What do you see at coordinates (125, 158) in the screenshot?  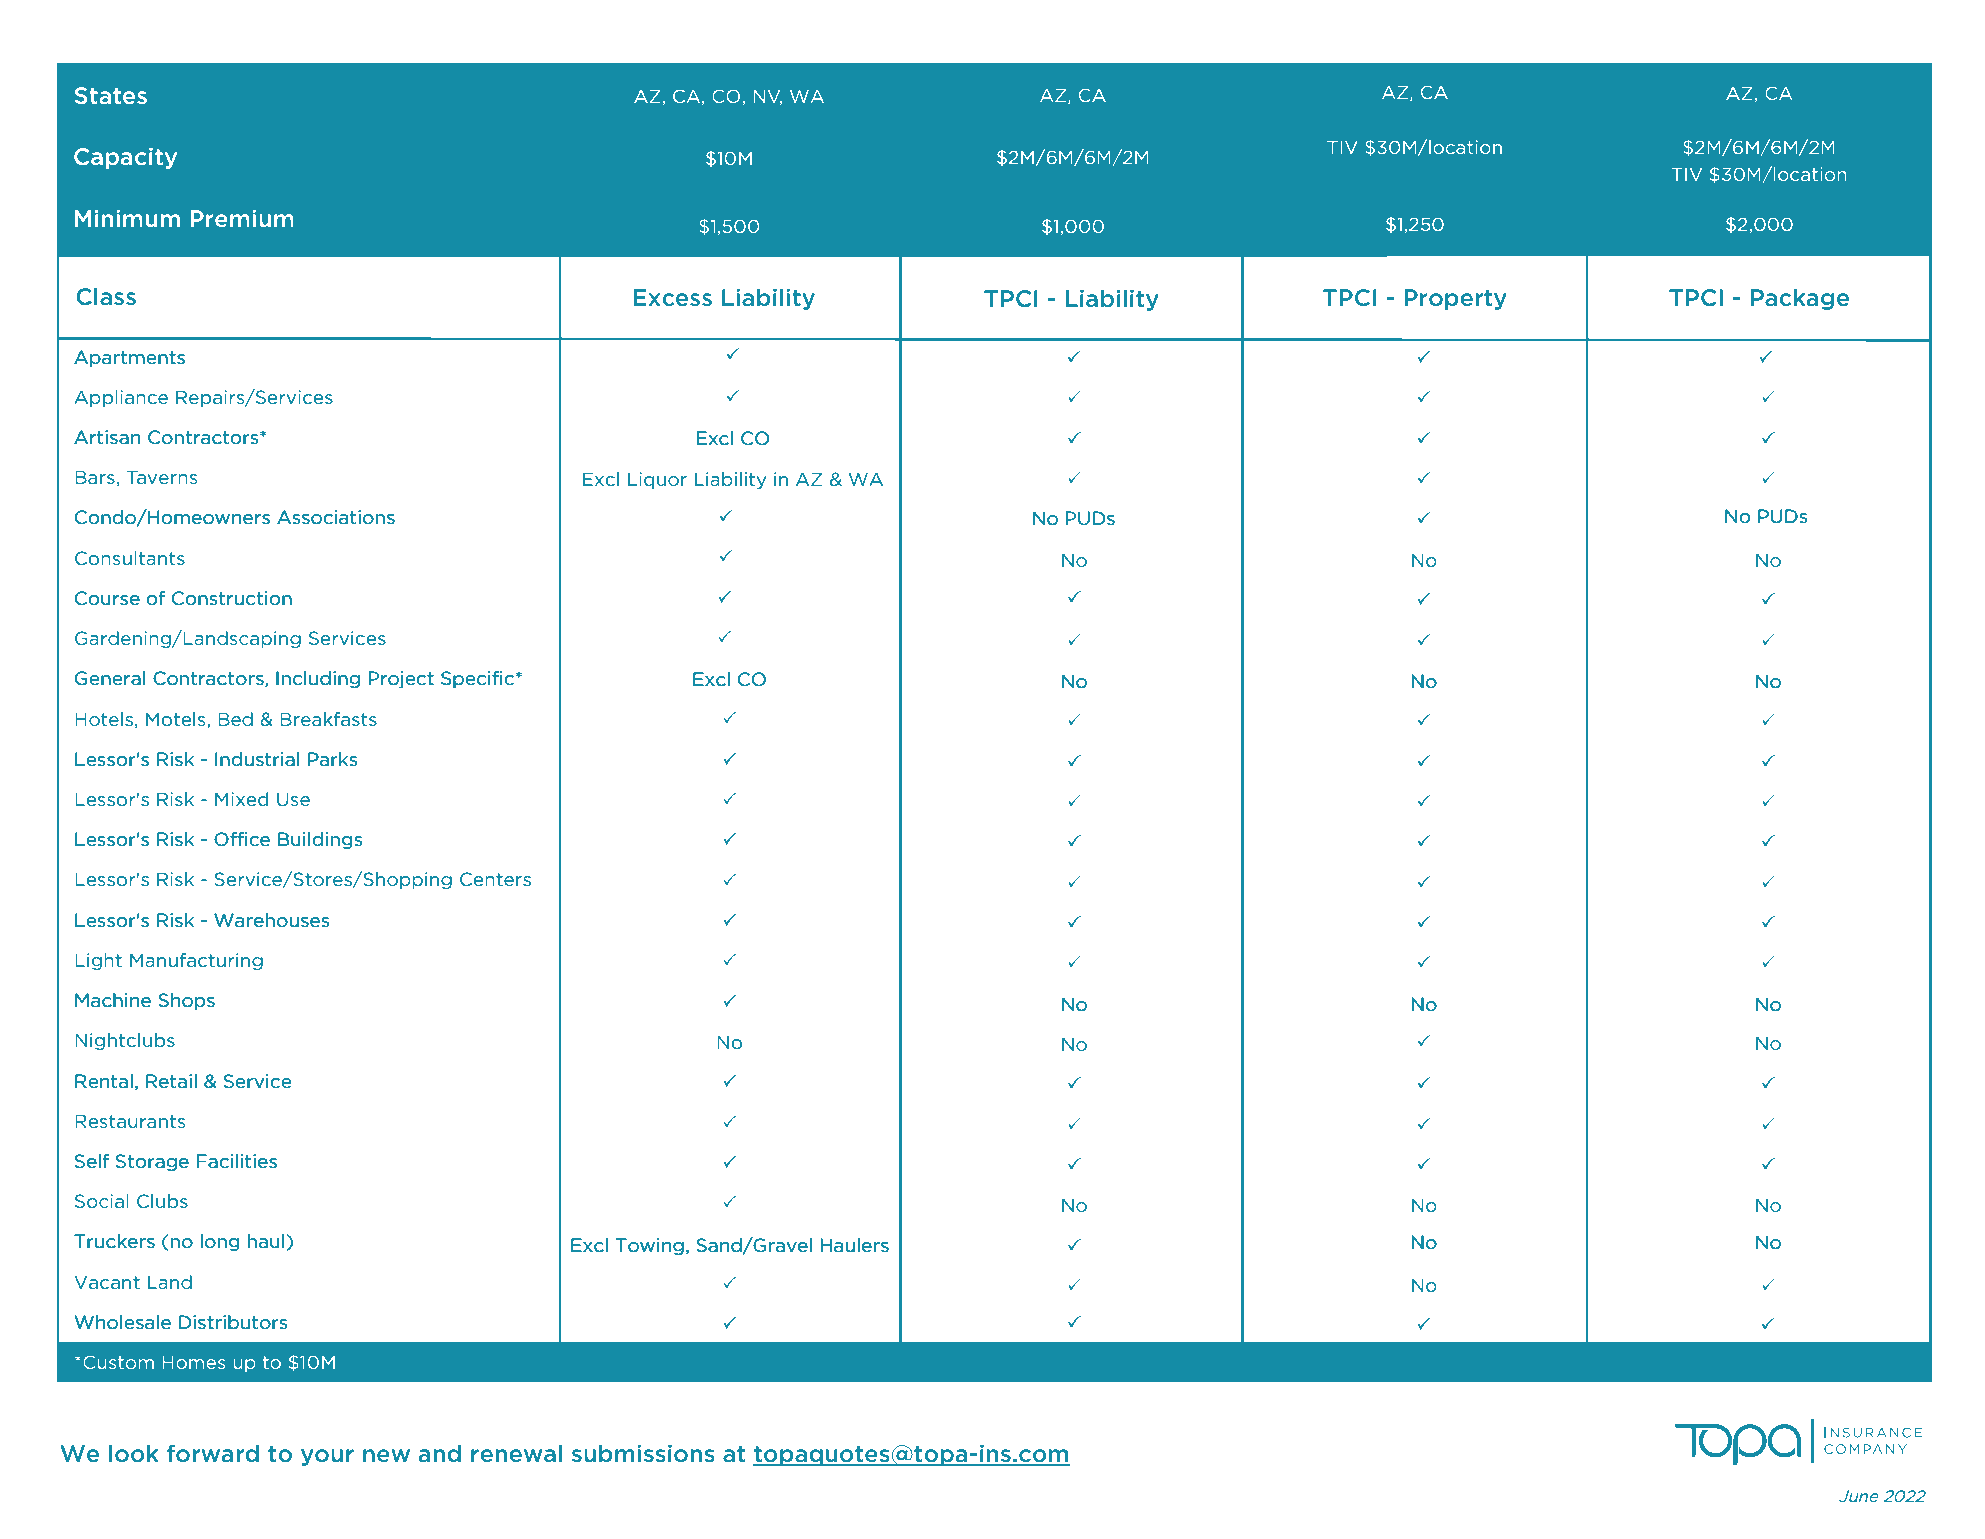 I see `Capacity` at bounding box center [125, 158].
